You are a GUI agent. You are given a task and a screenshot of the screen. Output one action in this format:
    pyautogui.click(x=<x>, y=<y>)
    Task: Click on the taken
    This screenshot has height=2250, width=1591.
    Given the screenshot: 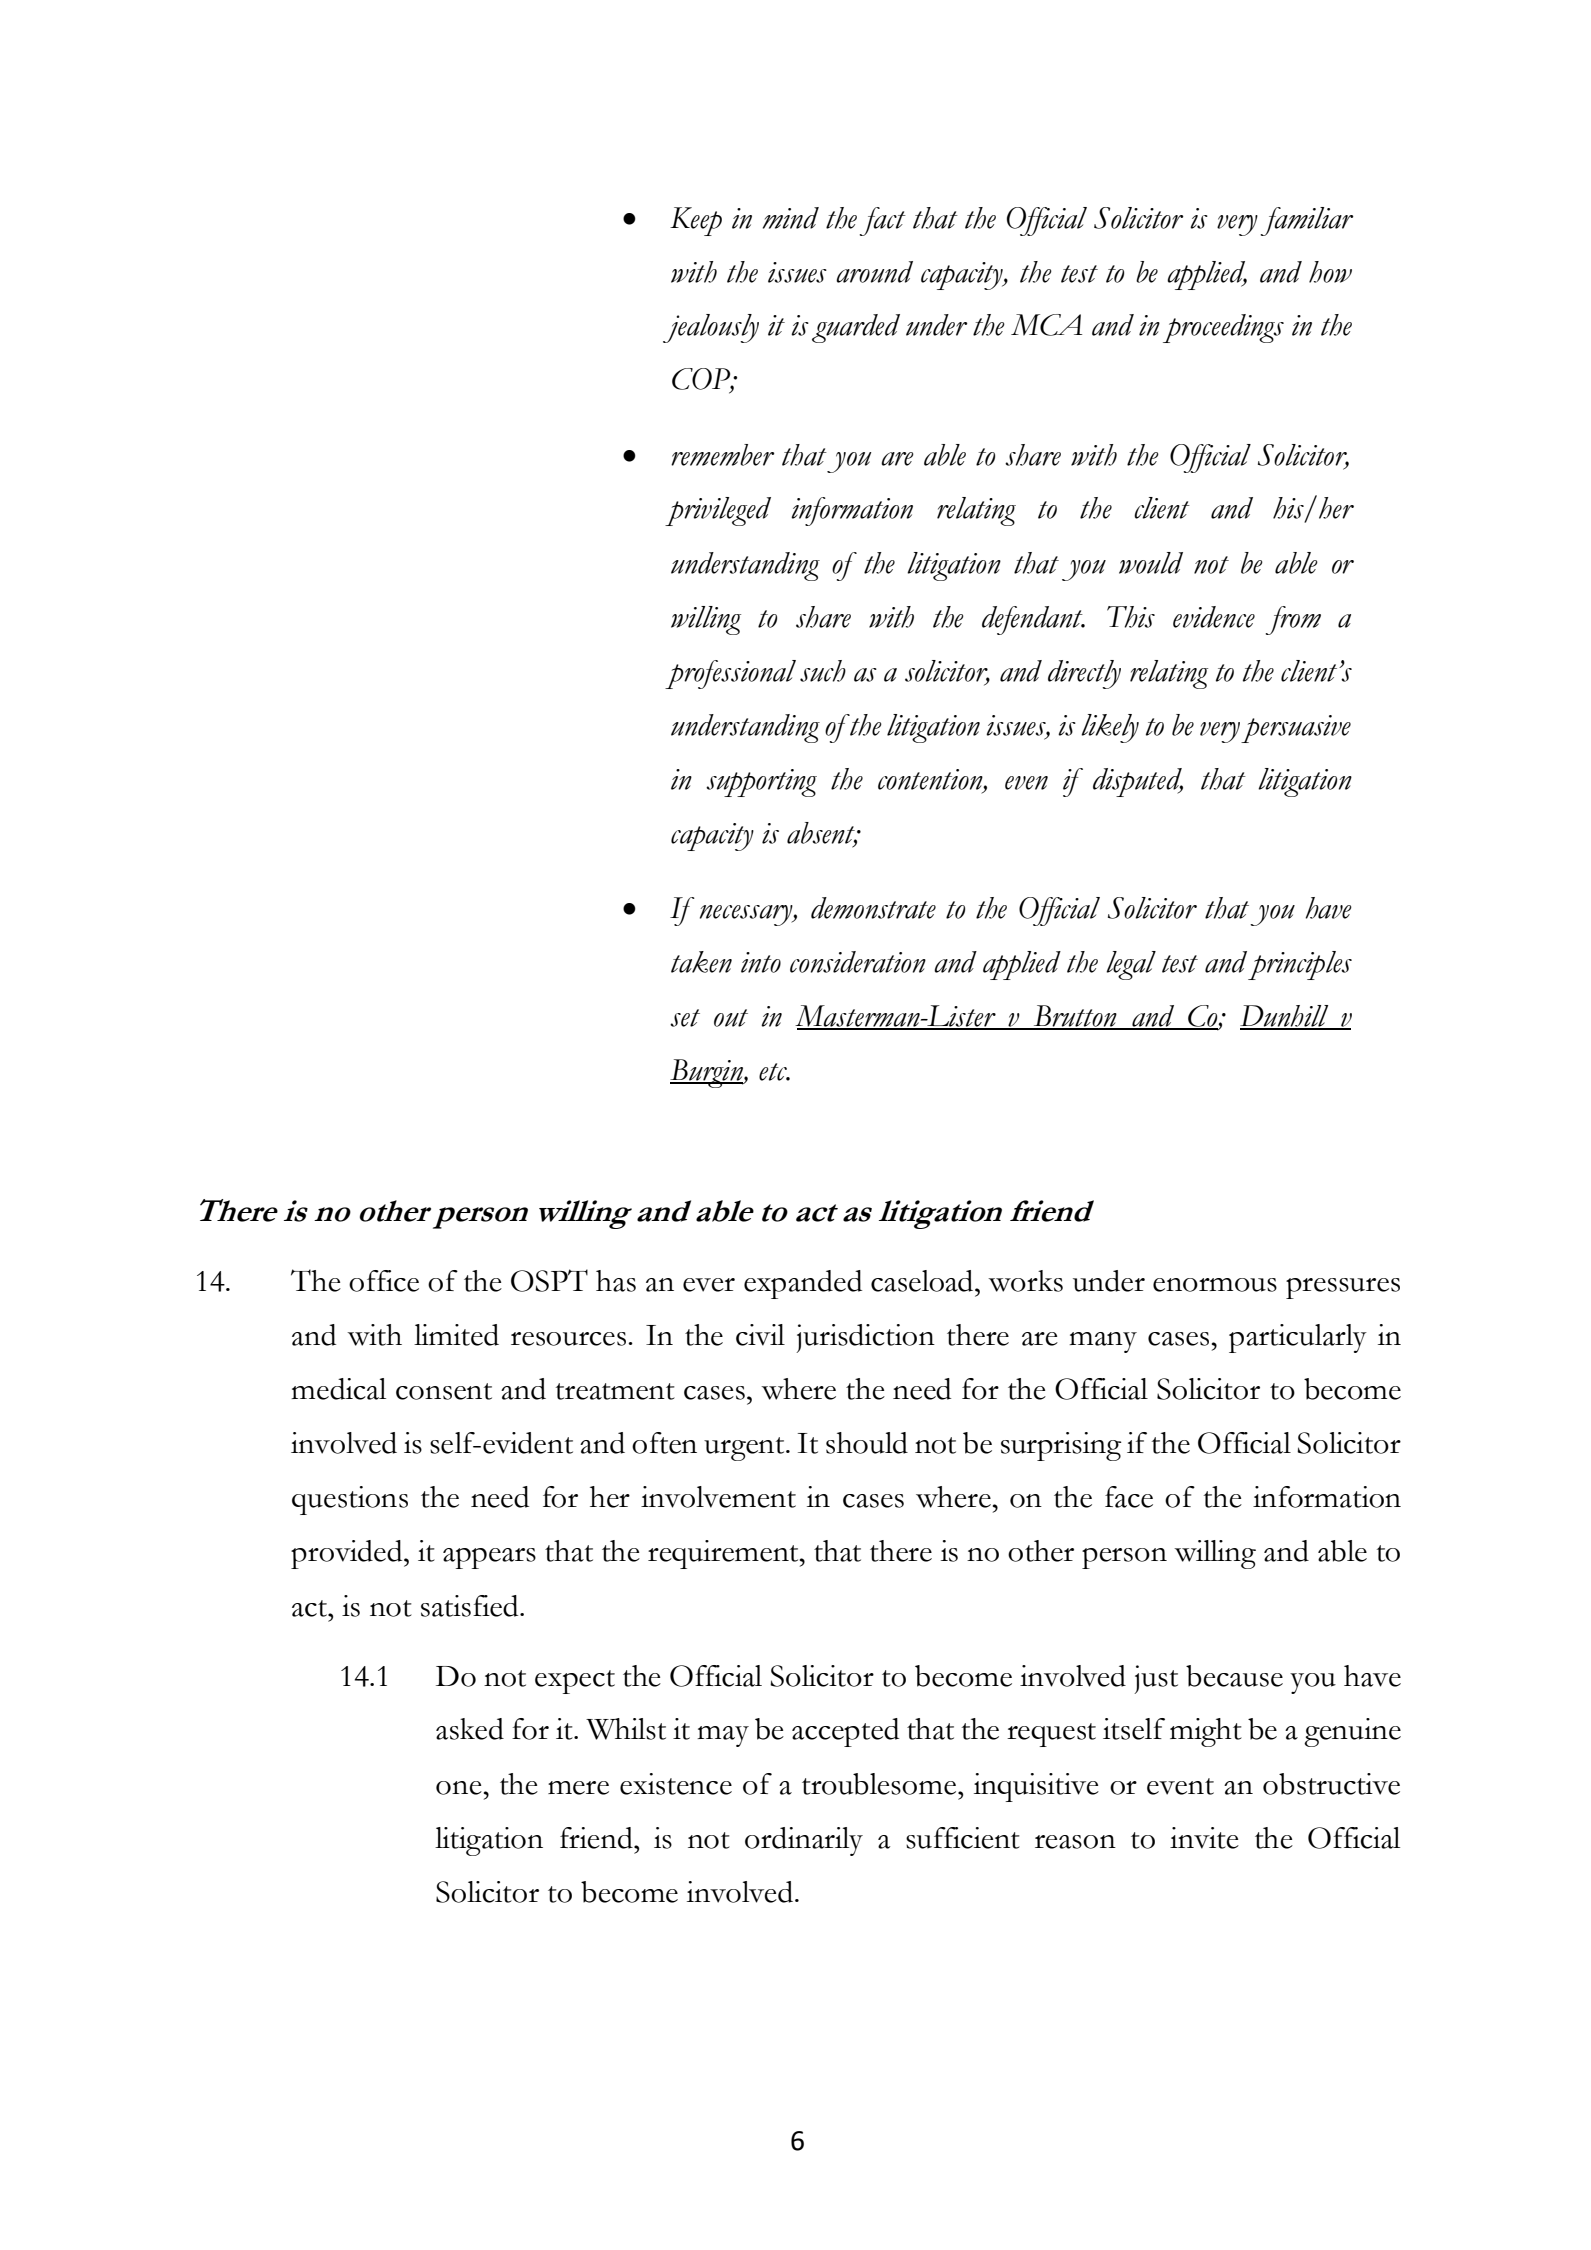 What is the action you would take?
    pyautogui.click(x=701, y=962)
